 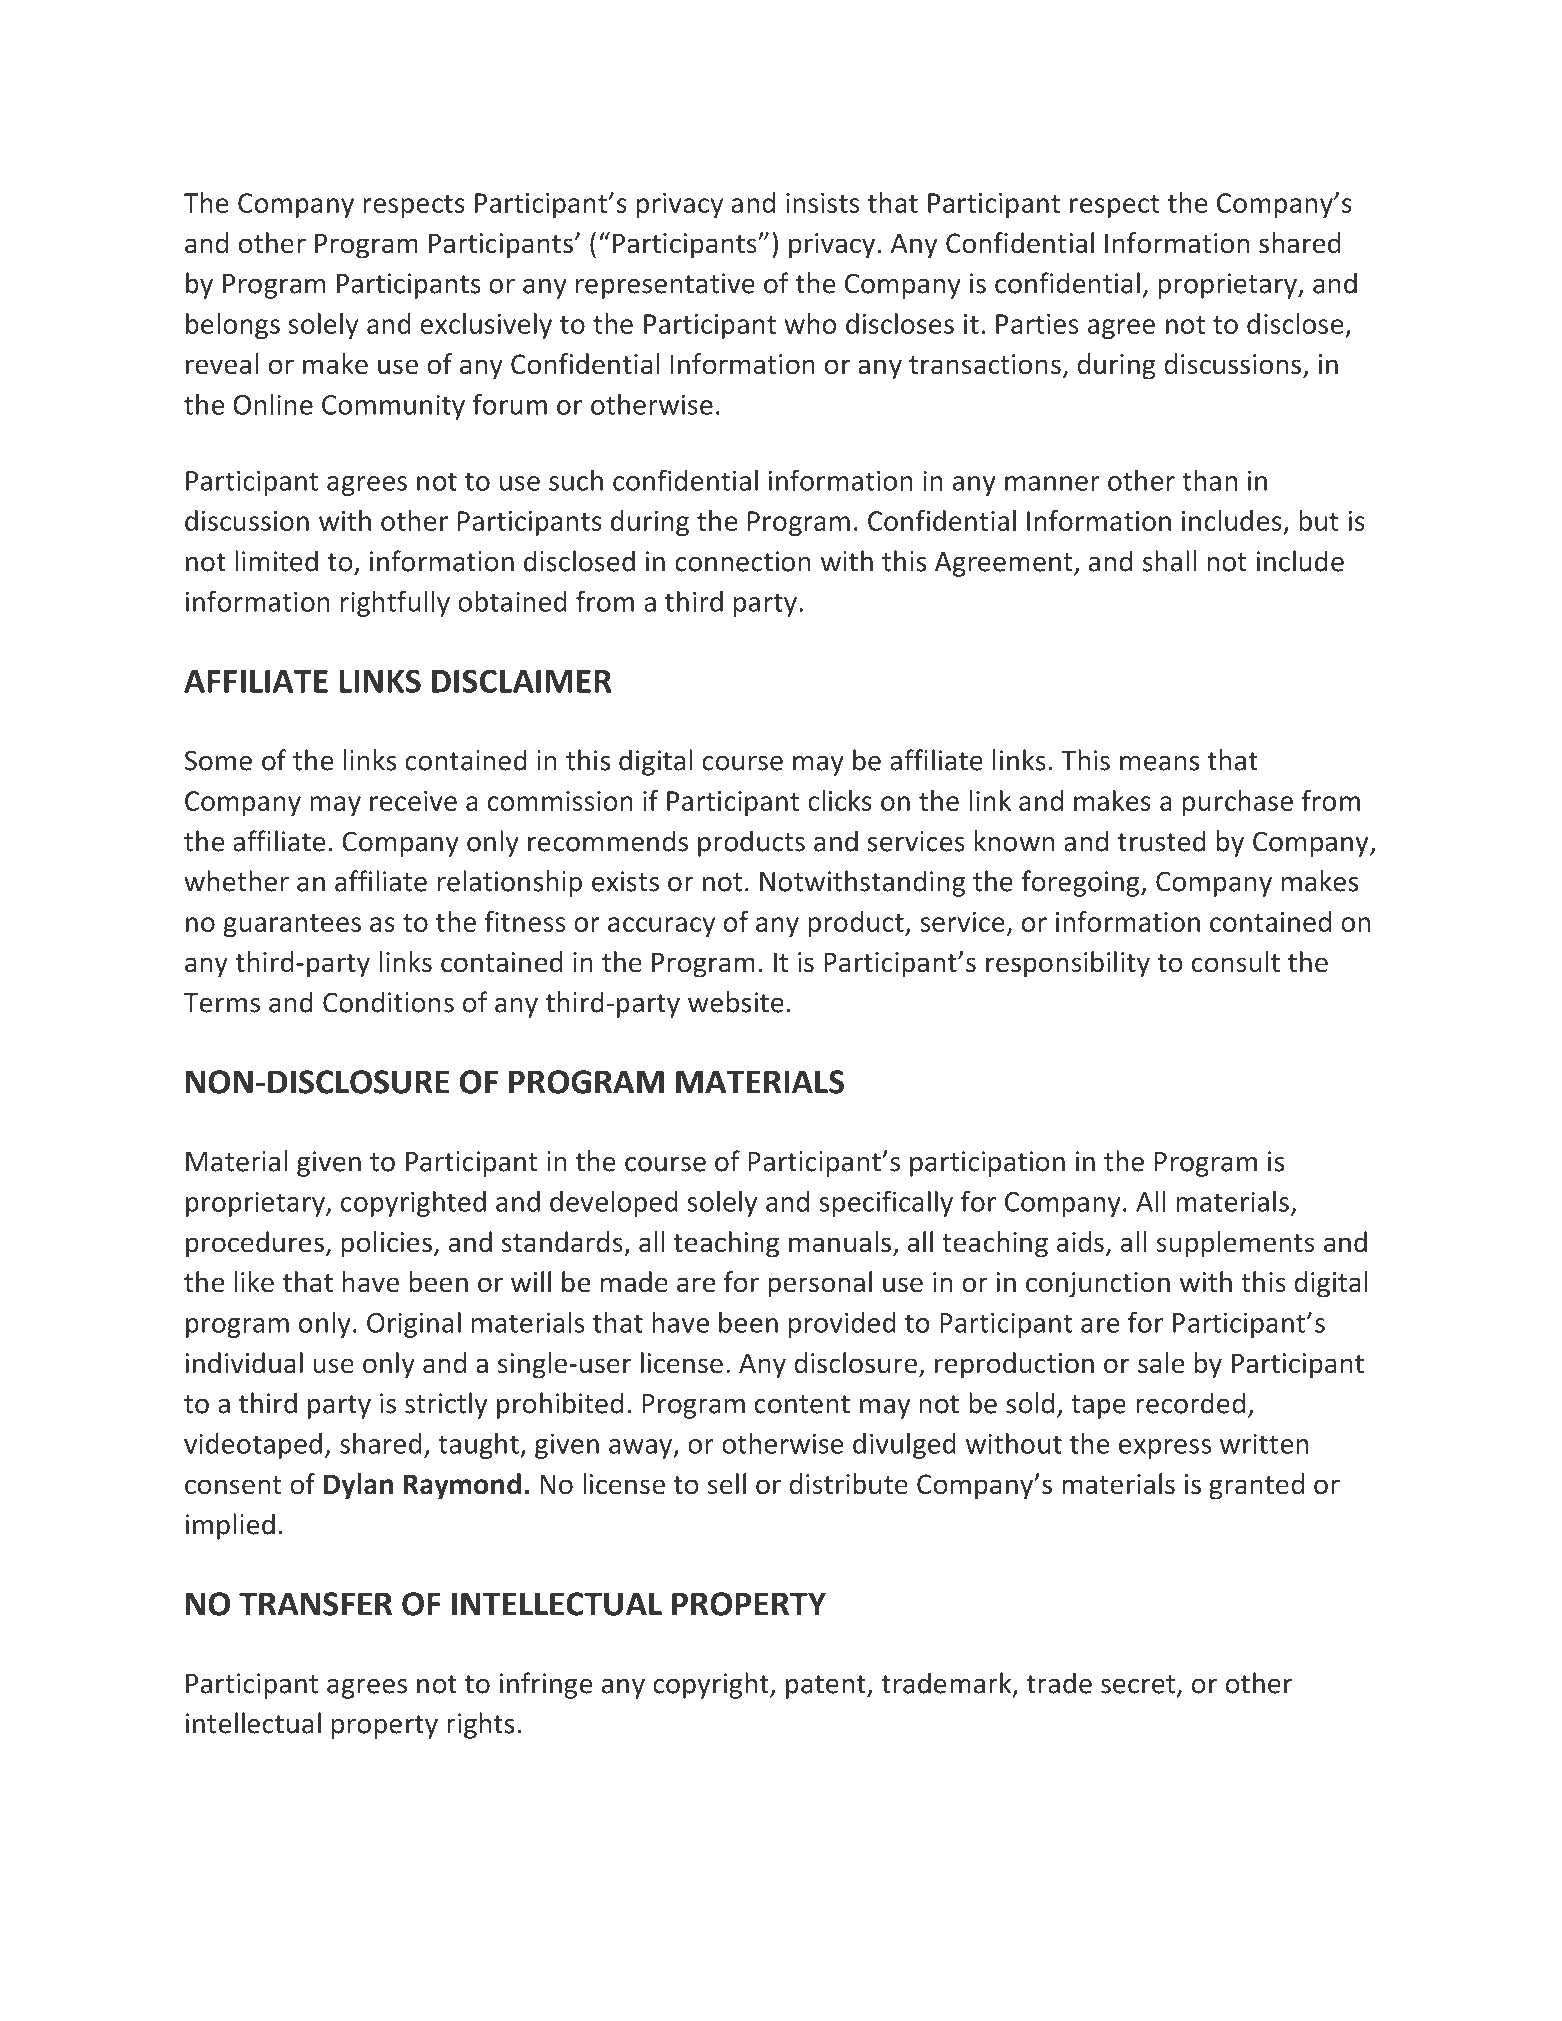 What do you see at coordinates (233, 326) in the screenshot?
I see `belongs` at bounding box center [233, 326].
